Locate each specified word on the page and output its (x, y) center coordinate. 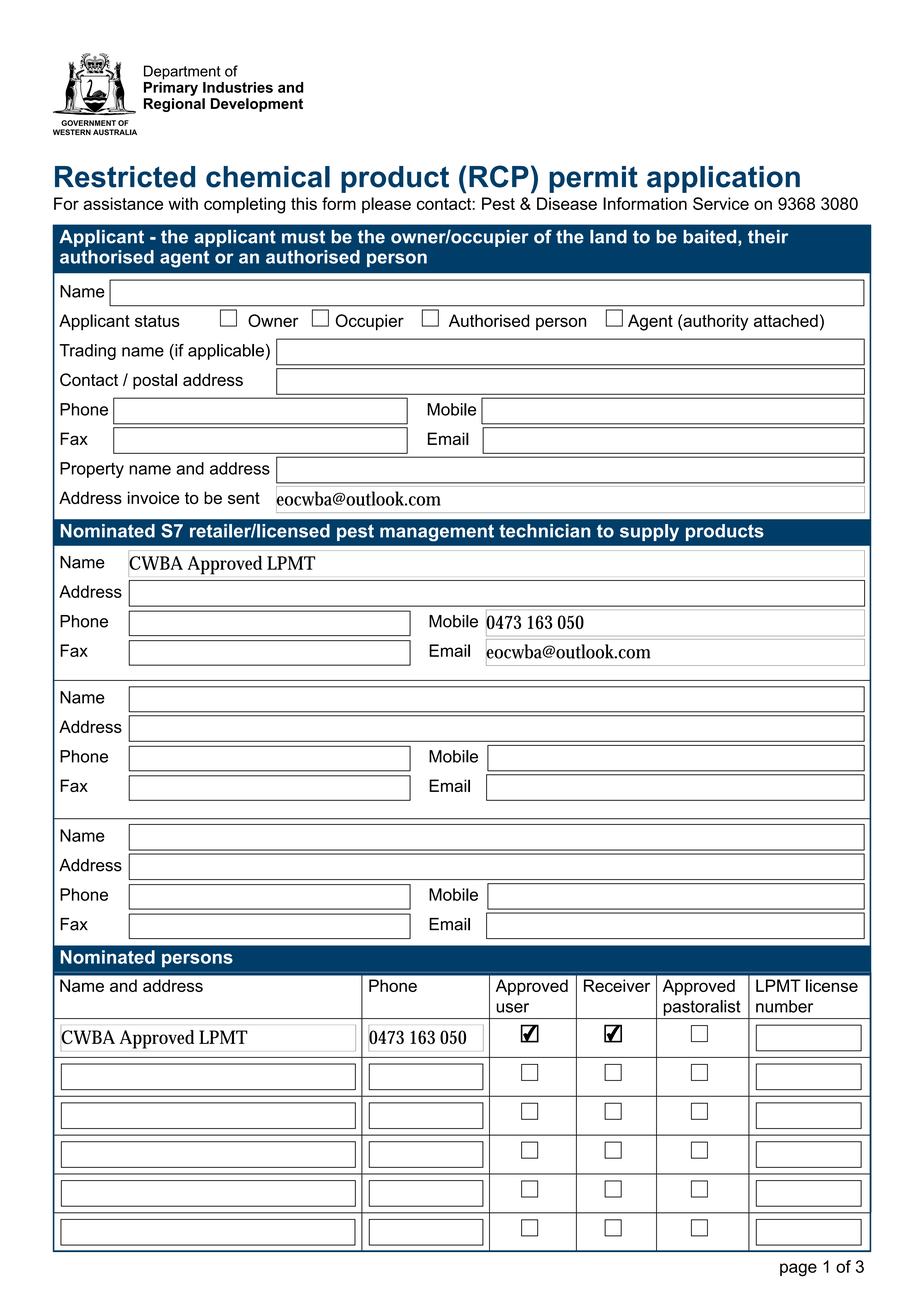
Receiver (617, 985)
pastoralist (702, 1008)
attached (786, 320)
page (798, 1270)
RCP (499, 176)
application (723, 179)
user (512, 1008)
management (437, 533)
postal (155, 381)
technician (544, 531)
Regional (174, 105)
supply (649, 533)
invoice (153, 497)
